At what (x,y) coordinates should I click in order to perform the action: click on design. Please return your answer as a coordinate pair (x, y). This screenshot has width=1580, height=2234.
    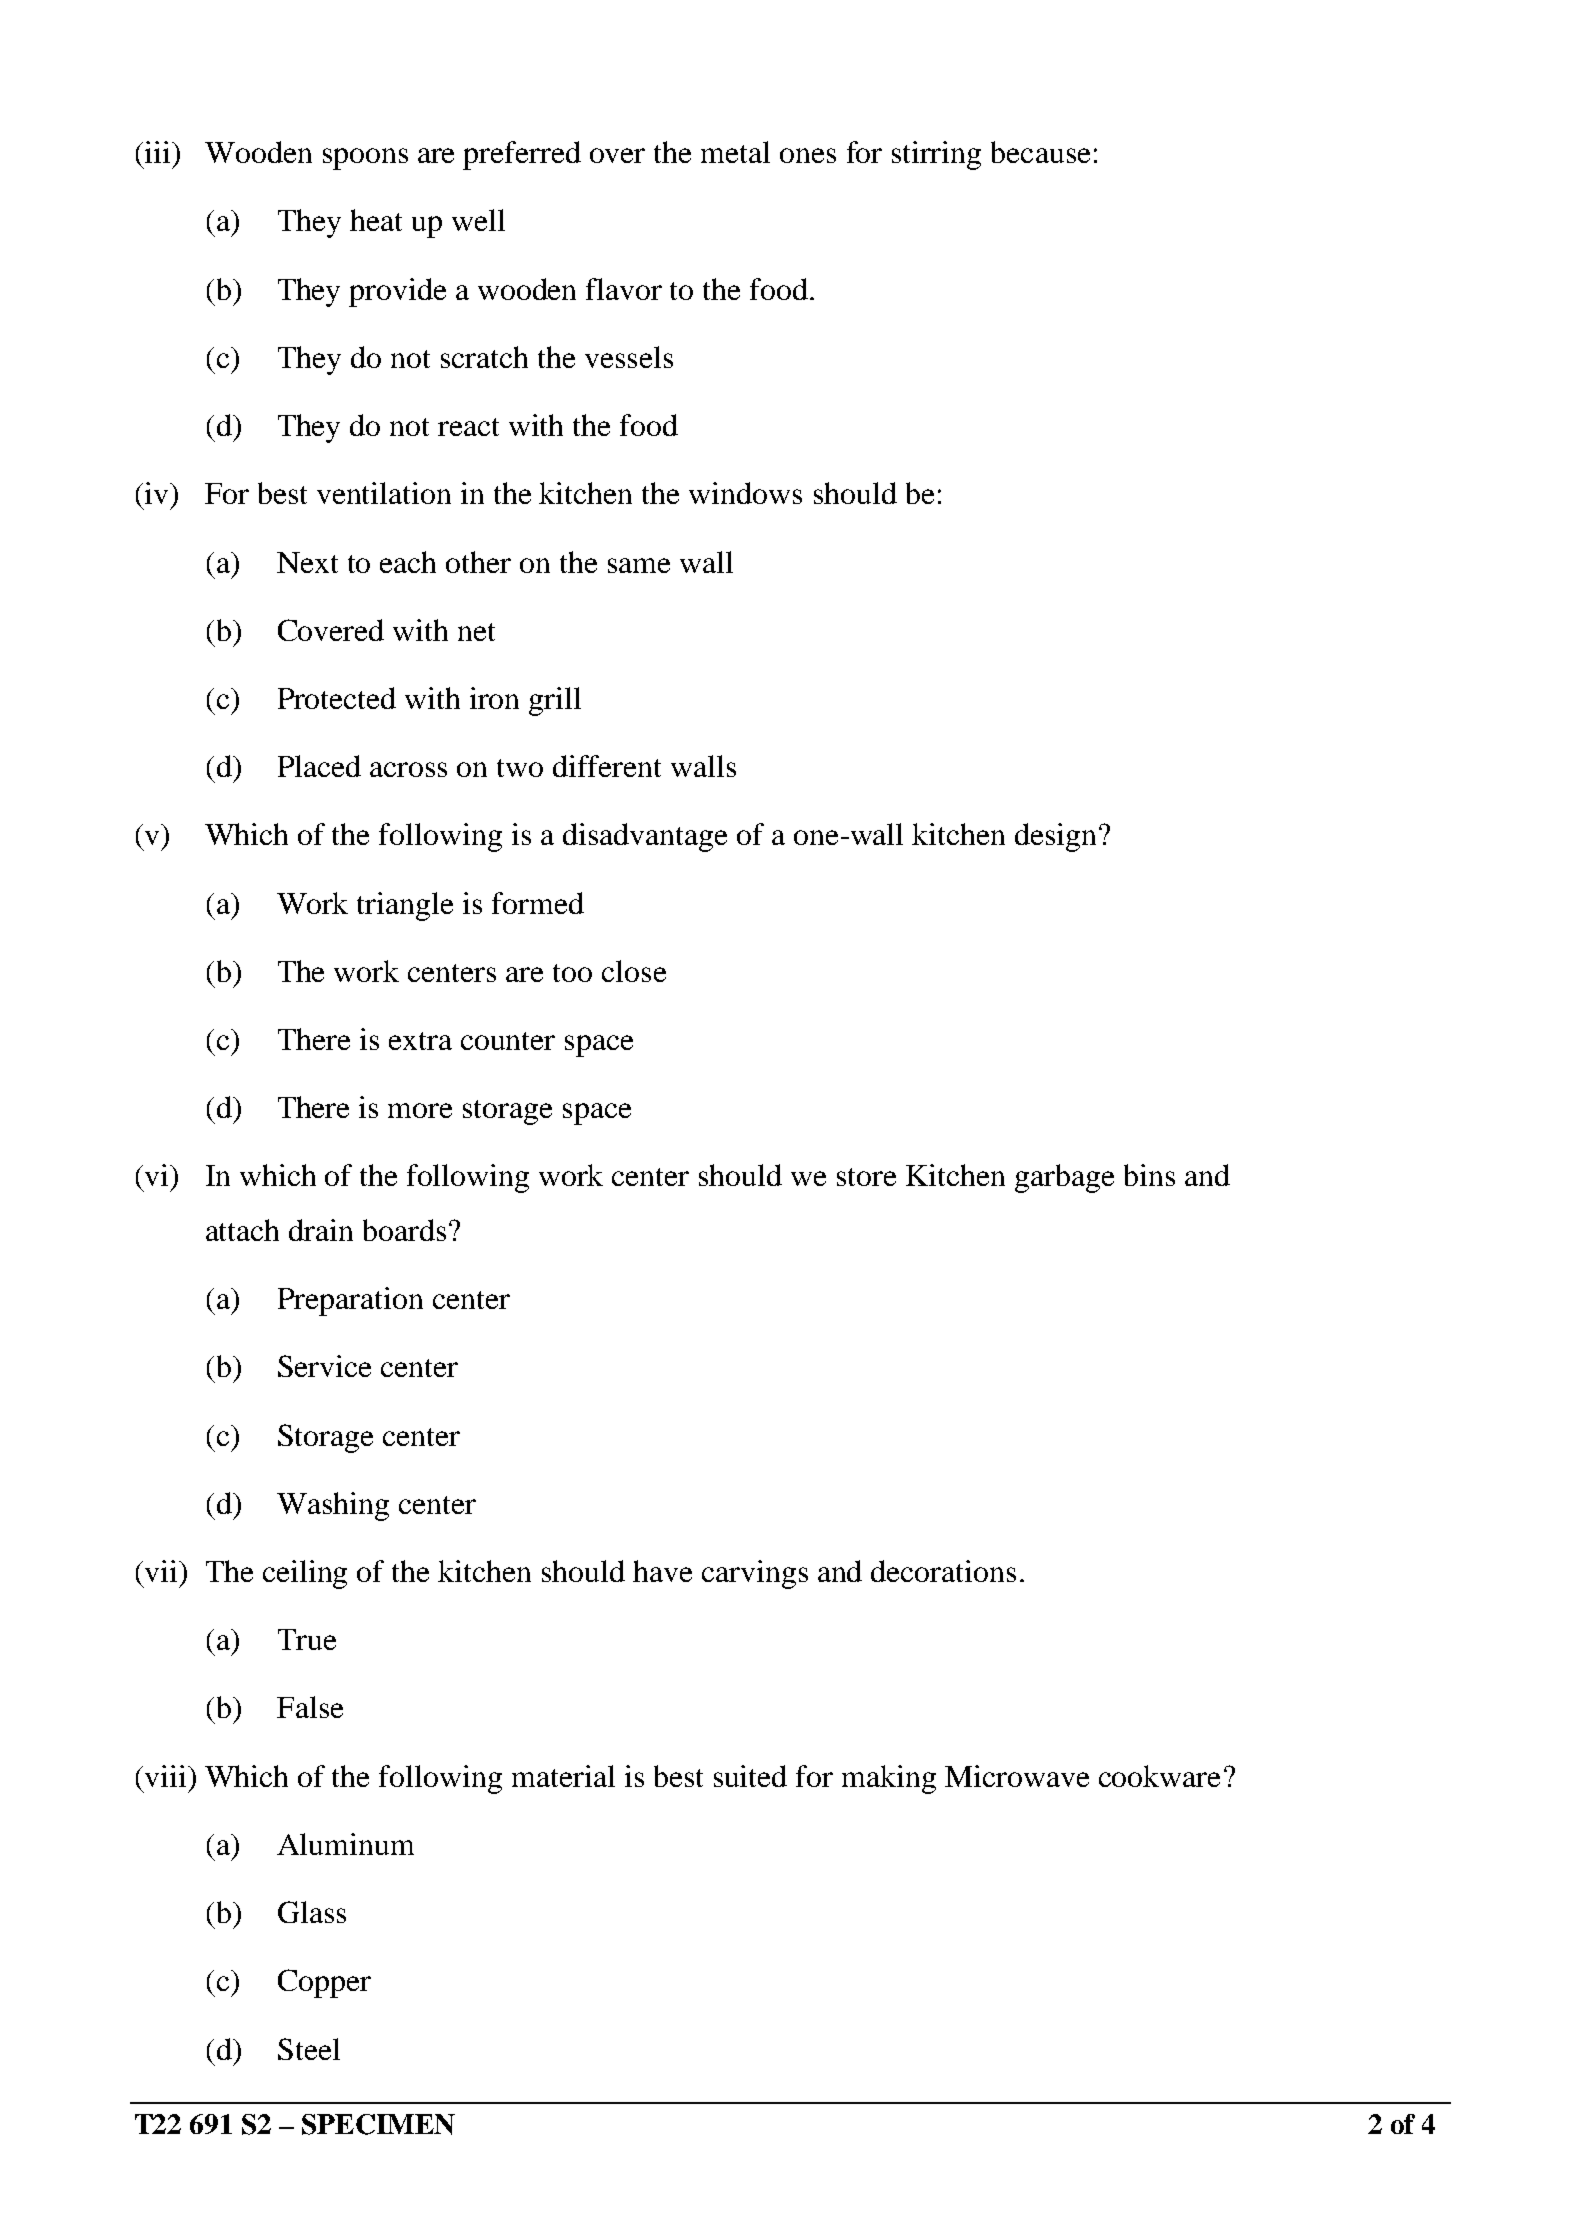
    Looking at the image, I should click on (1055, 837).
